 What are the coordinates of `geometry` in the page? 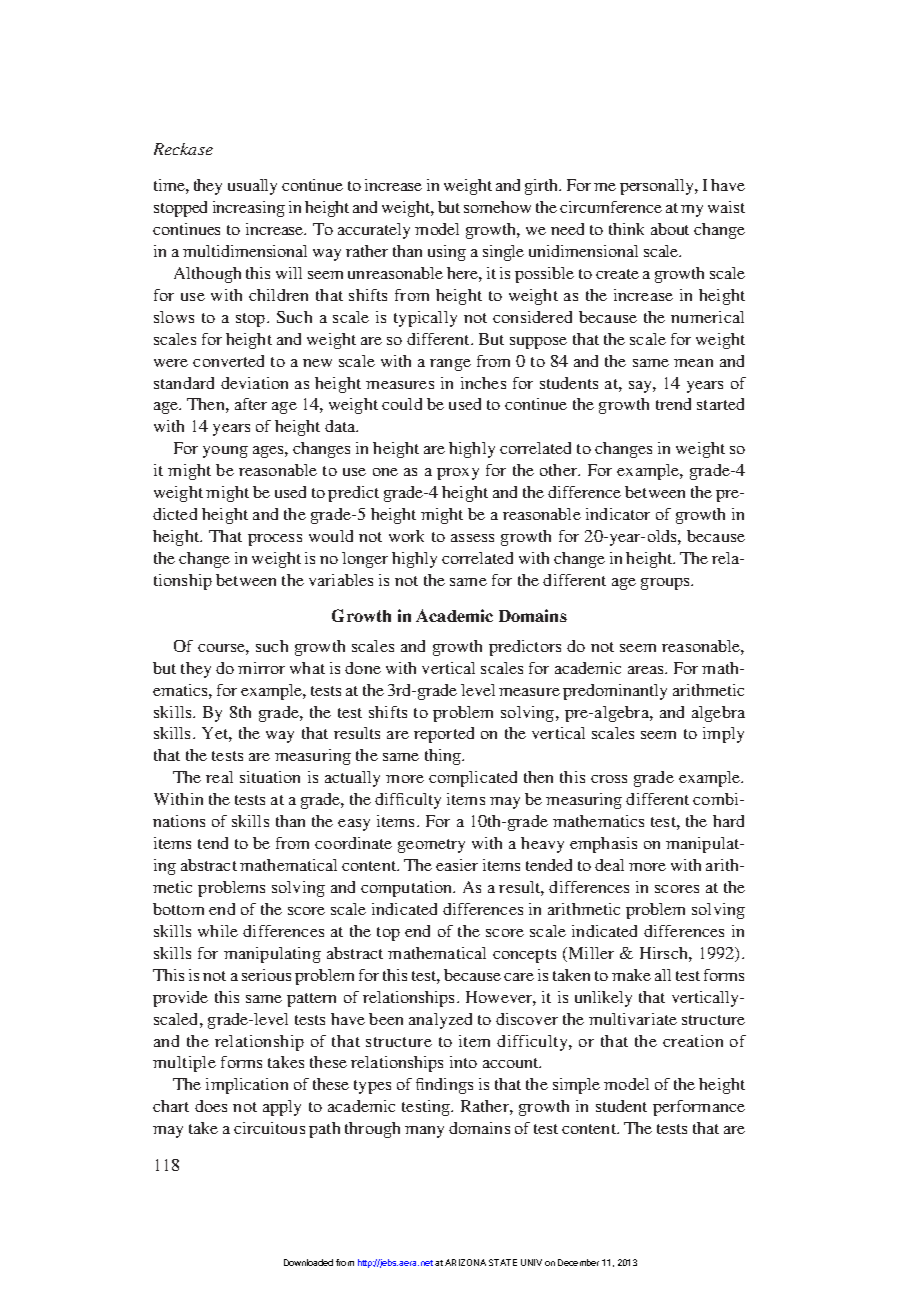 It's located at (431, 846).
